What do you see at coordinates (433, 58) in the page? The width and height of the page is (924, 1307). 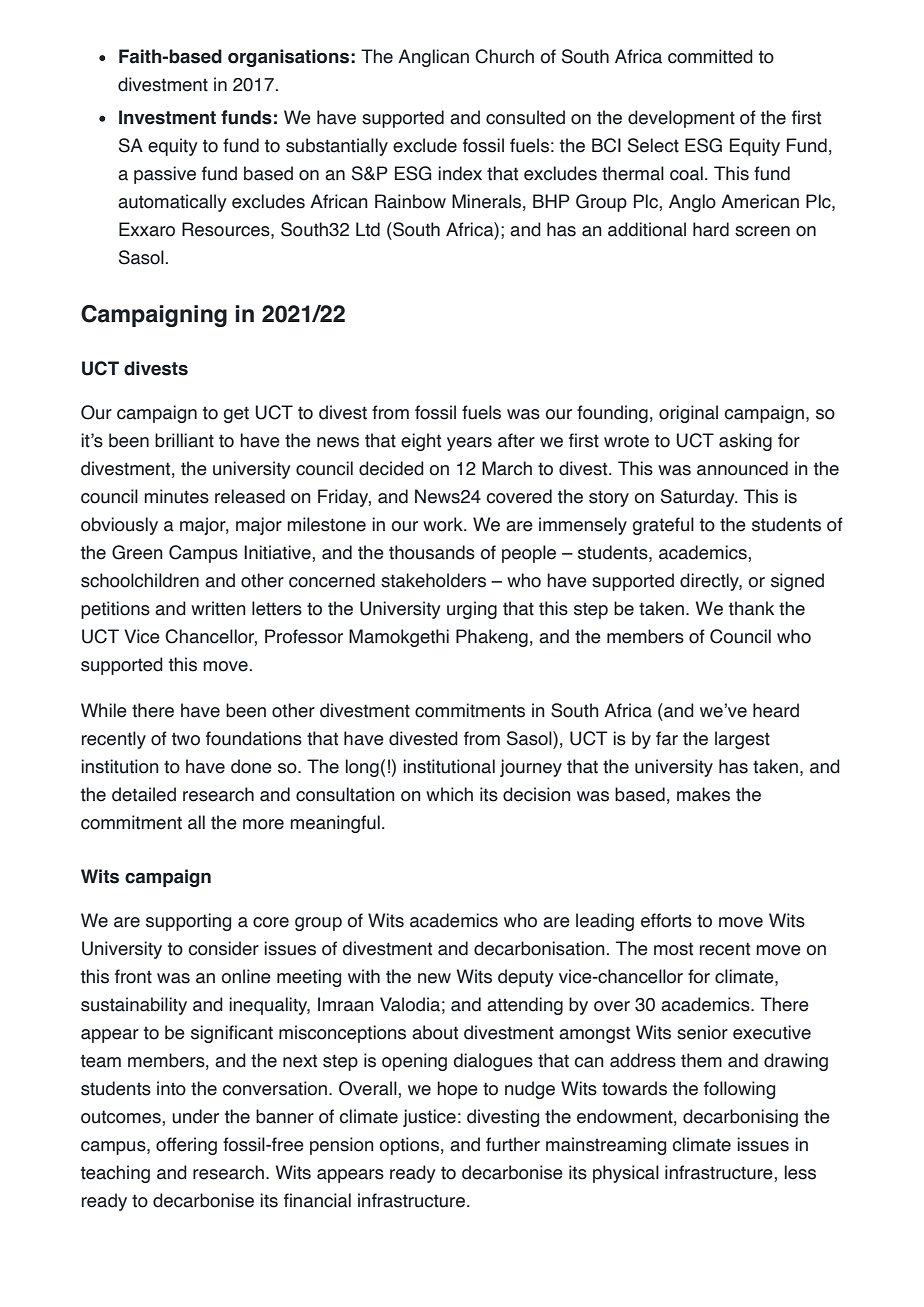 I see `Anglican` at bounding box center [433, 58].
